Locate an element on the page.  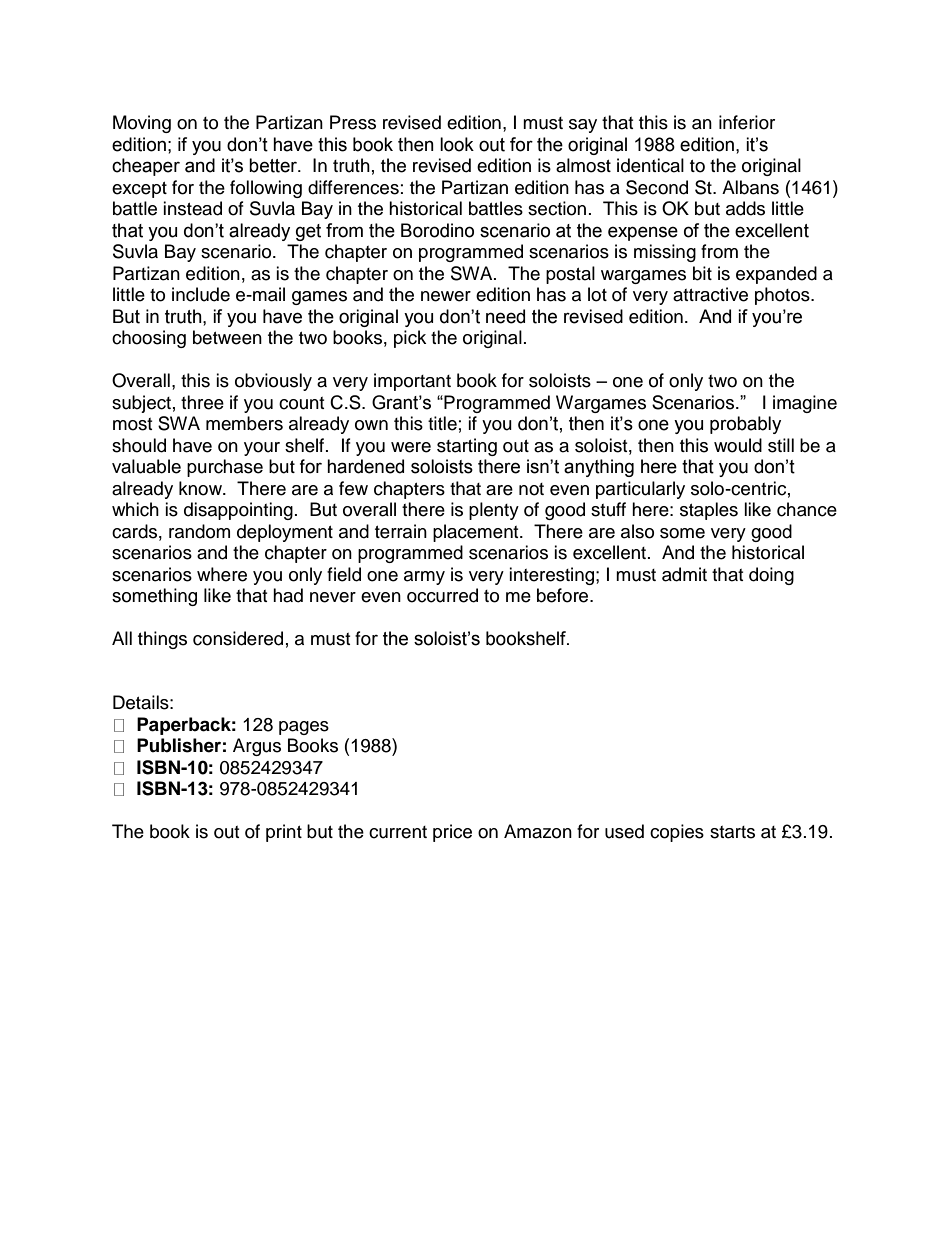
imagine is located at coordinates (805, 404).
